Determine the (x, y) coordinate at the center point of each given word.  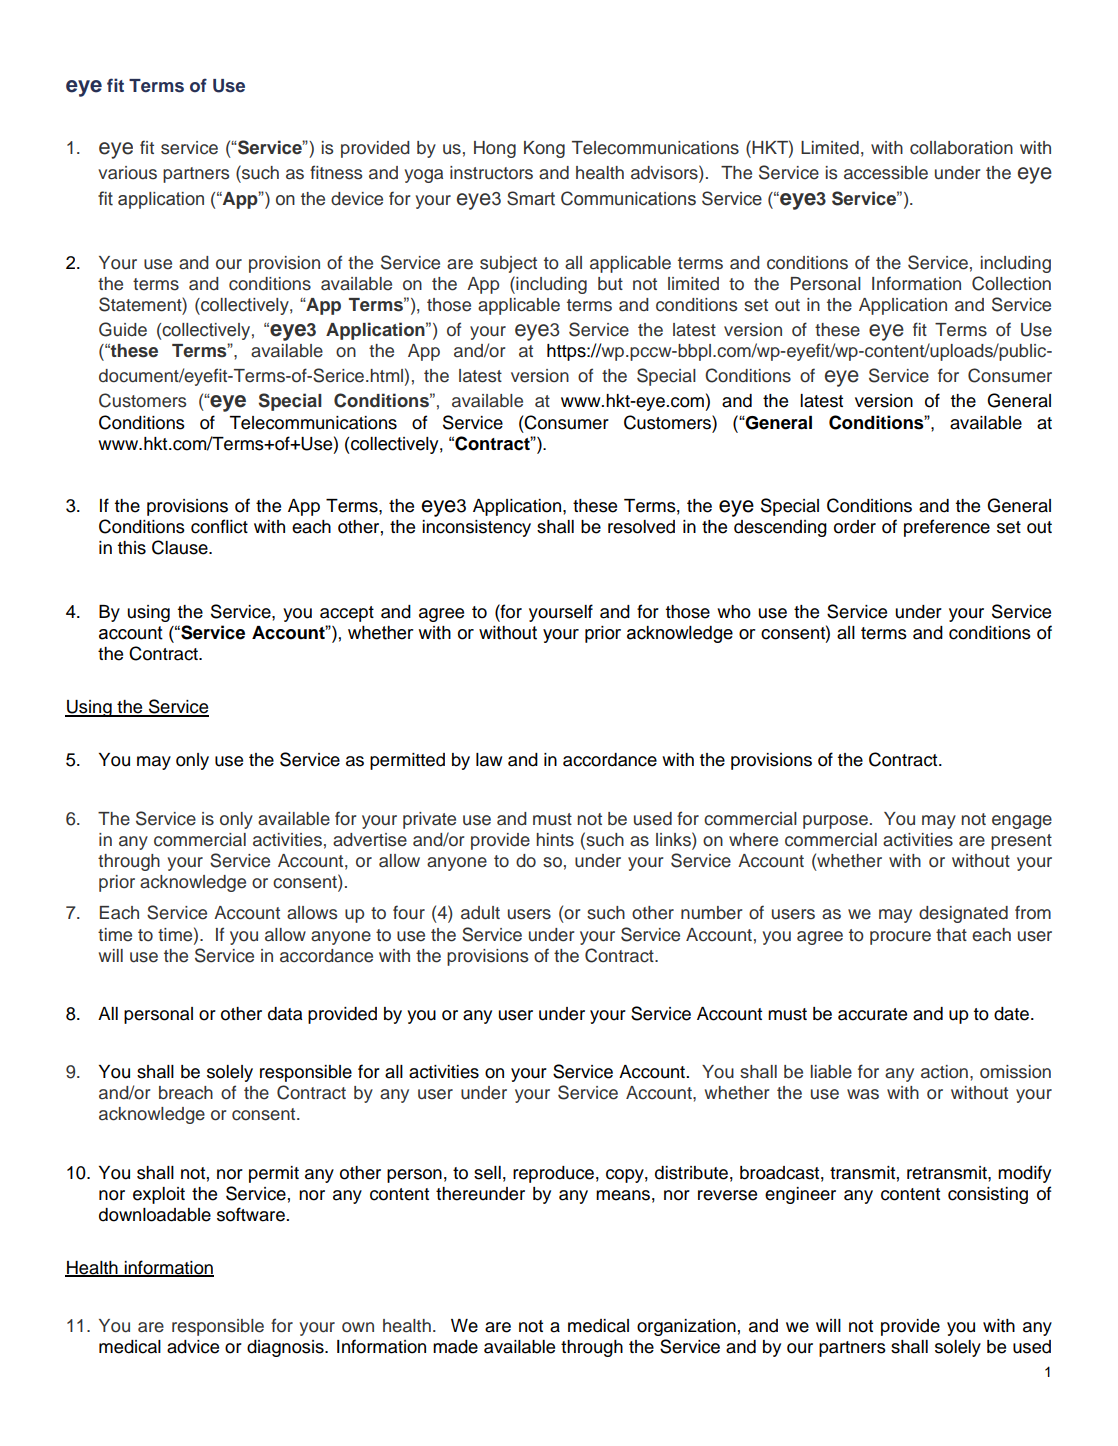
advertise (370, 840)
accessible (886, 173)
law (489, 760)
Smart (531, 198)
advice (193, 1347)
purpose (835, 822)
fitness (336, 172)
